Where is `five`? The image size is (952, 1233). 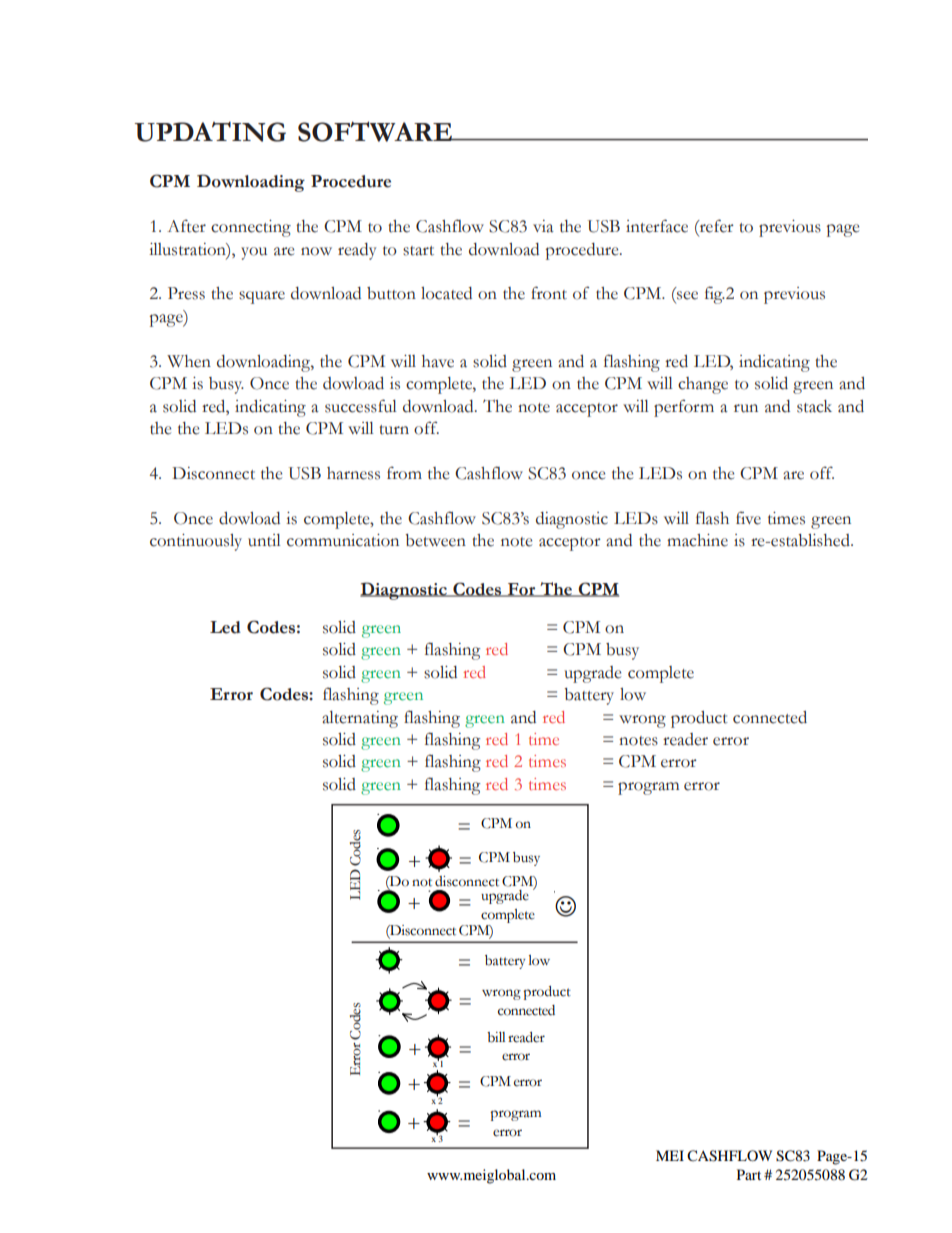 five is located at coordinates (748, 518).
